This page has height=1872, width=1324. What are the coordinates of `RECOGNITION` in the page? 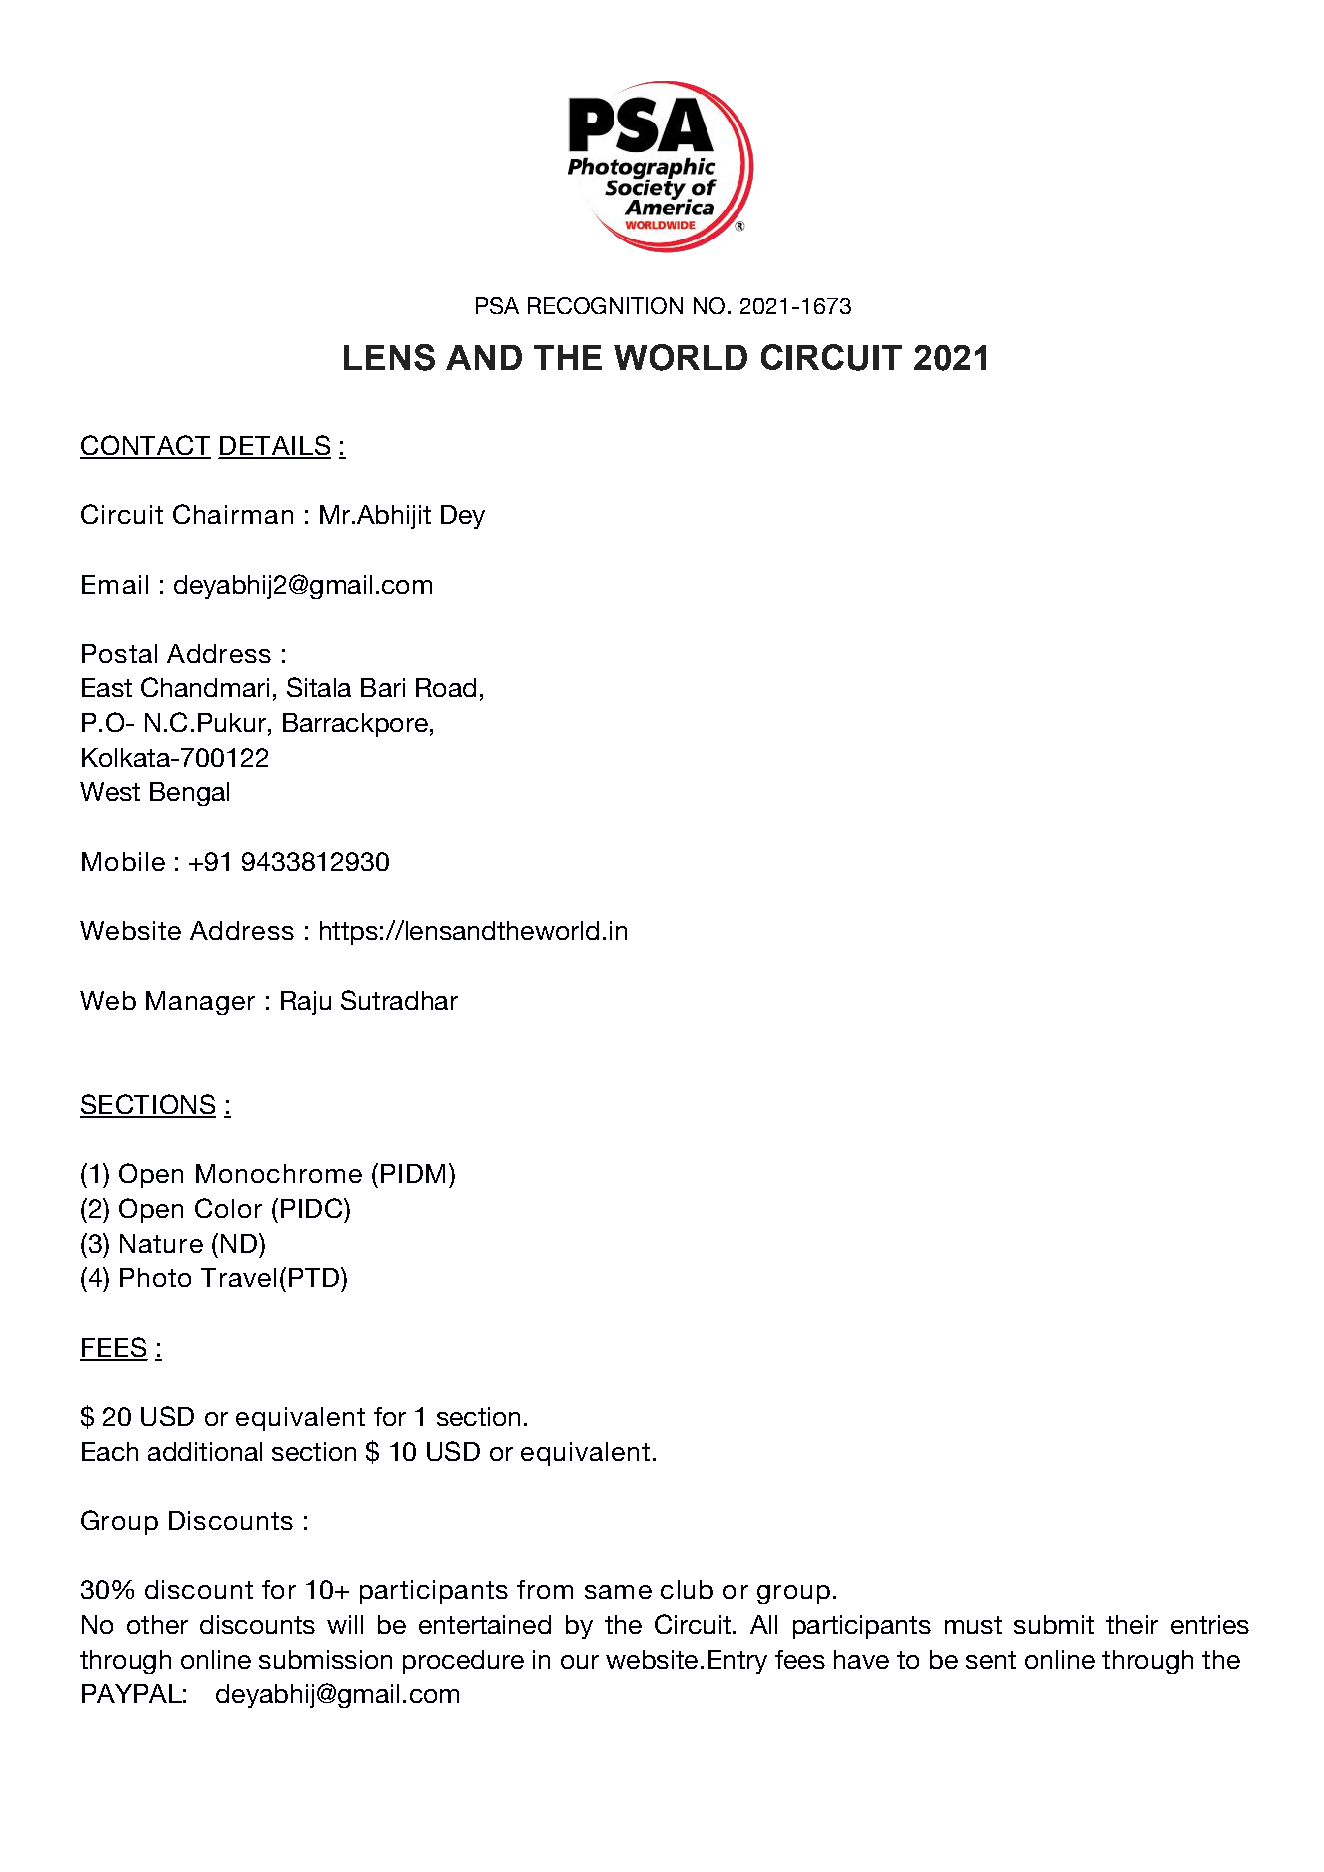 It's located at (605, 305).
